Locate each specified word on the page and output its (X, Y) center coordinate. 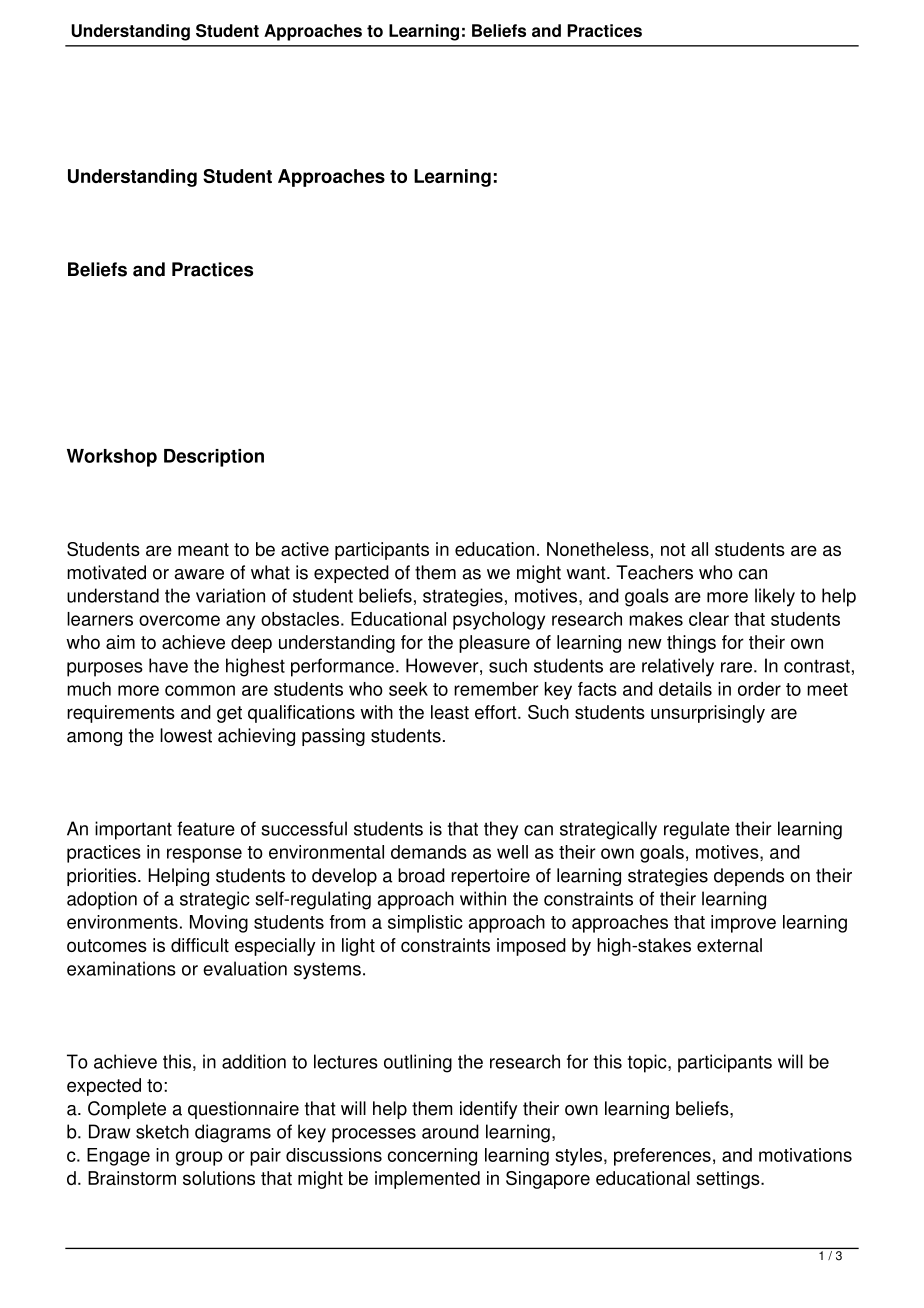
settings (729, 1180)
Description (214, 458)
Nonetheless (598, 549)
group (199, 1158)
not (673, 549)
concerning (432, 1157)
